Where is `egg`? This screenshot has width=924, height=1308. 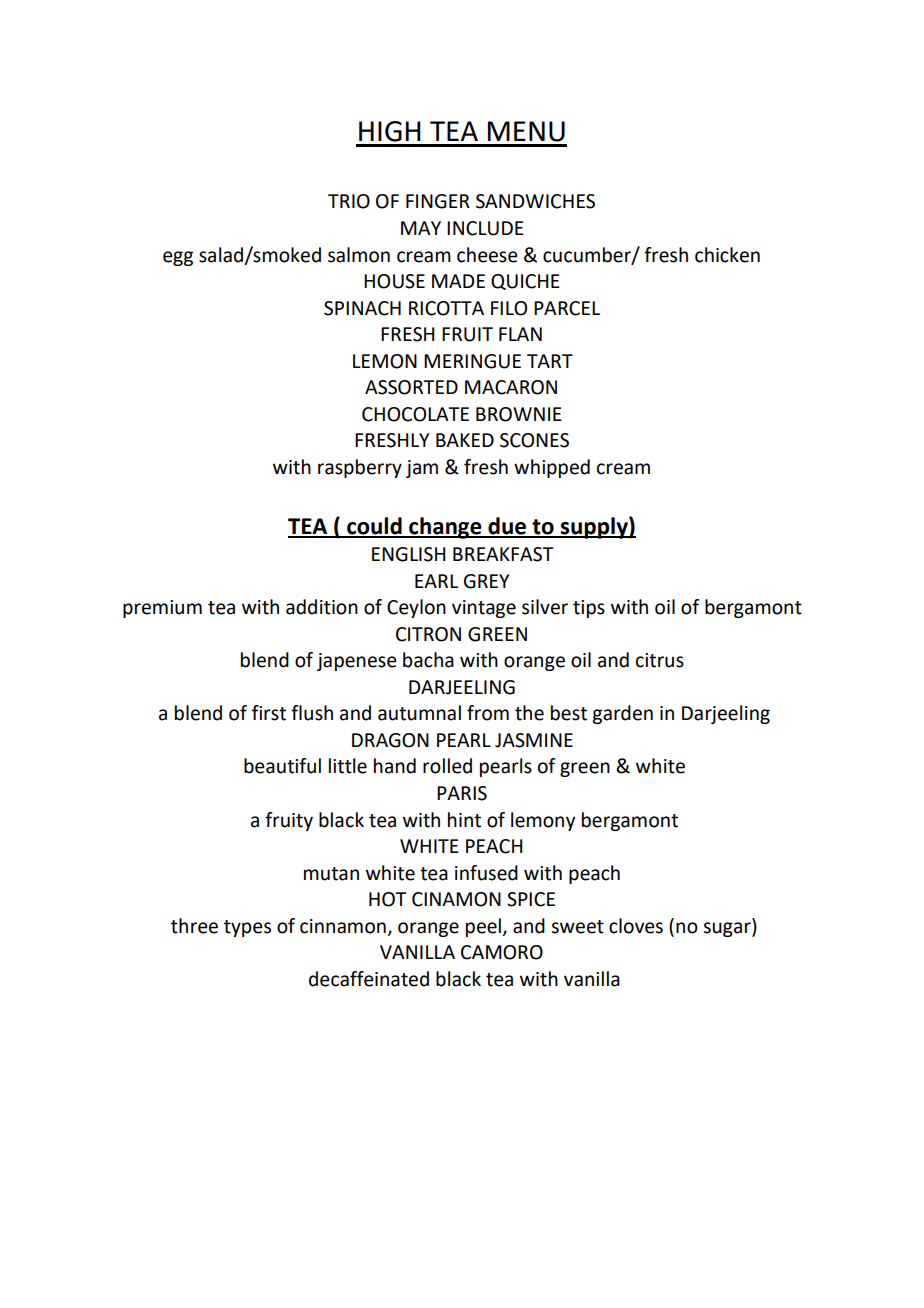
egg is located at coordinates (178, 258).
